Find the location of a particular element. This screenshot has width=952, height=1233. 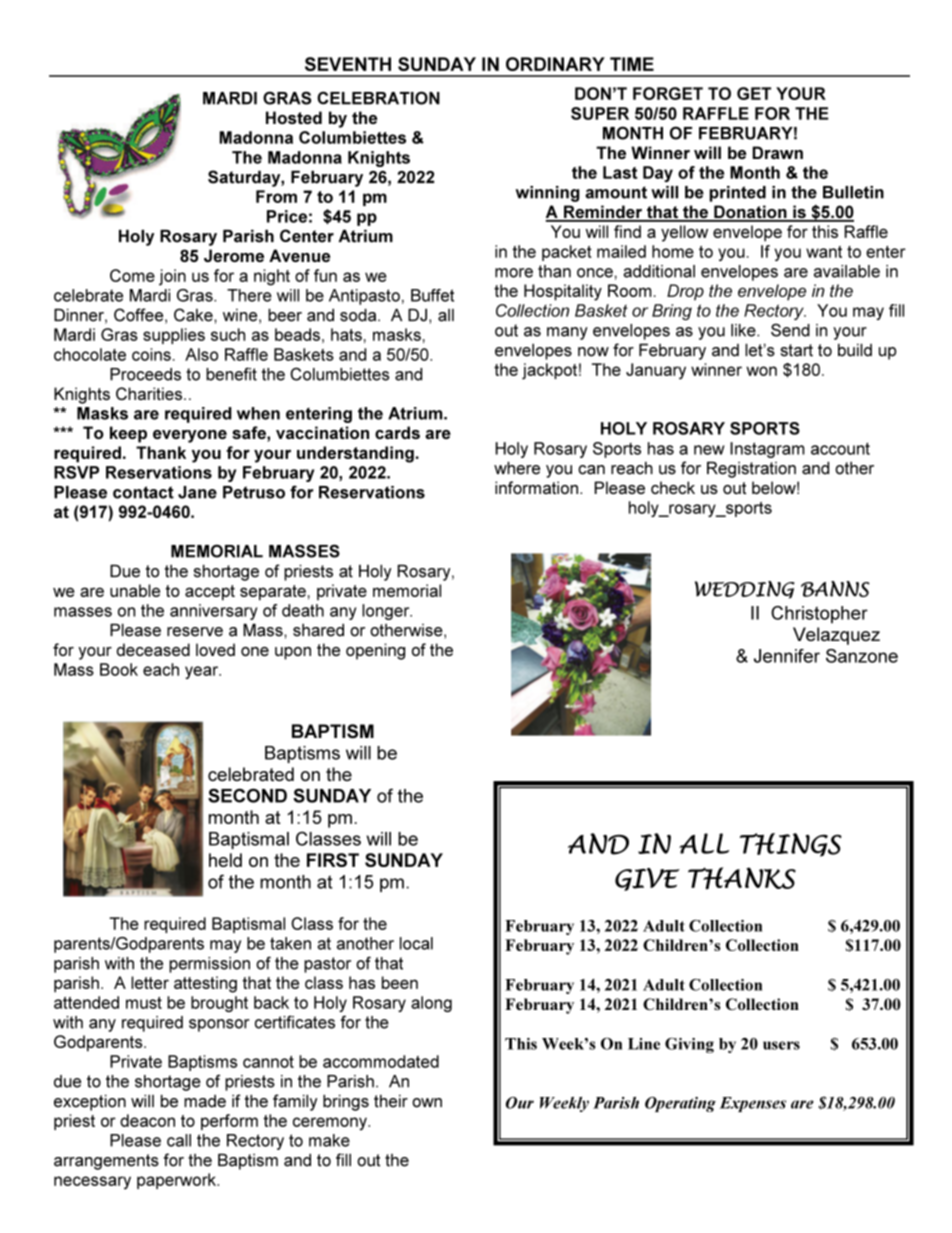

THINGS is located at coordinates (791, 845).
